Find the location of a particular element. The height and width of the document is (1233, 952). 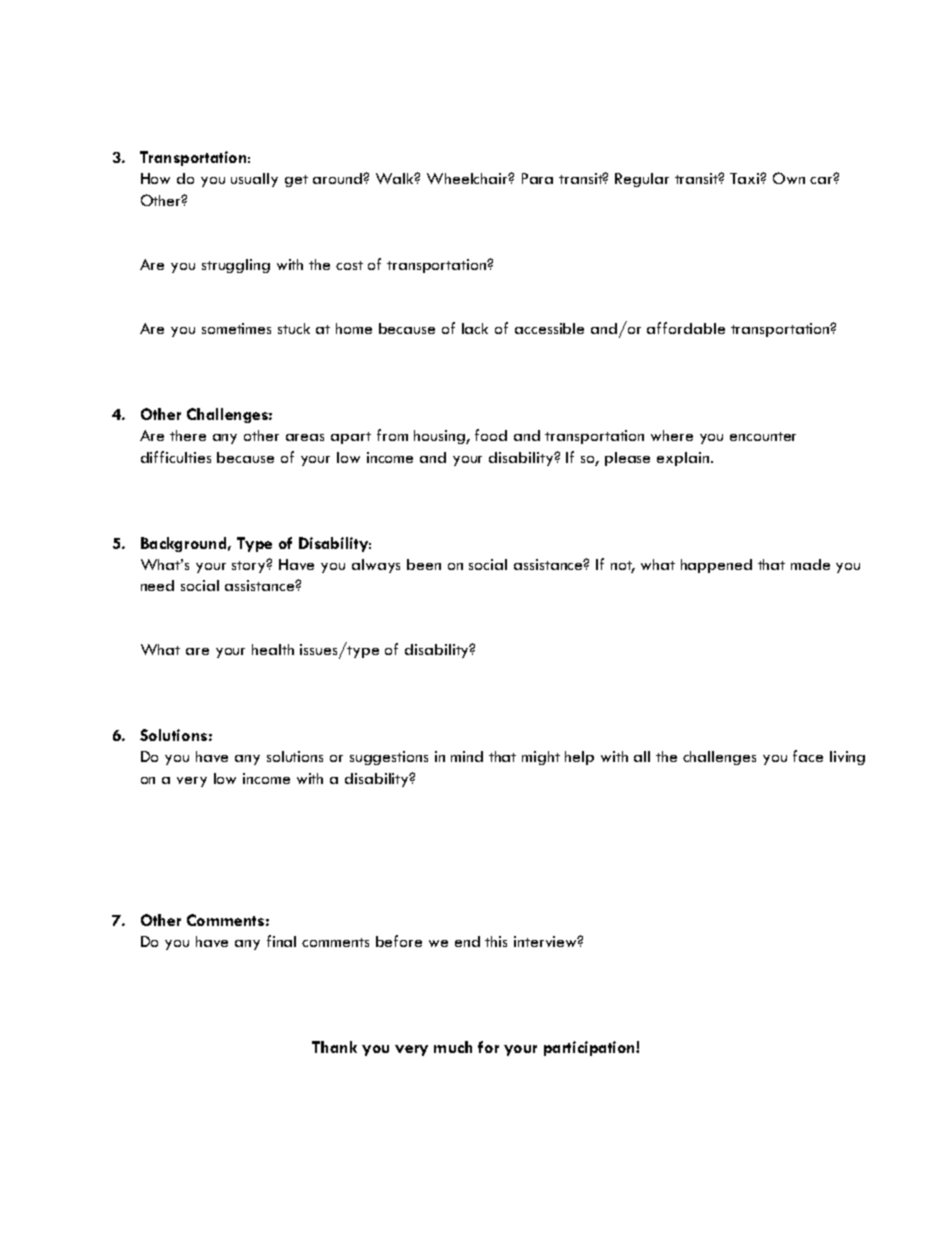

usually is located at coordinates (254, 180).
